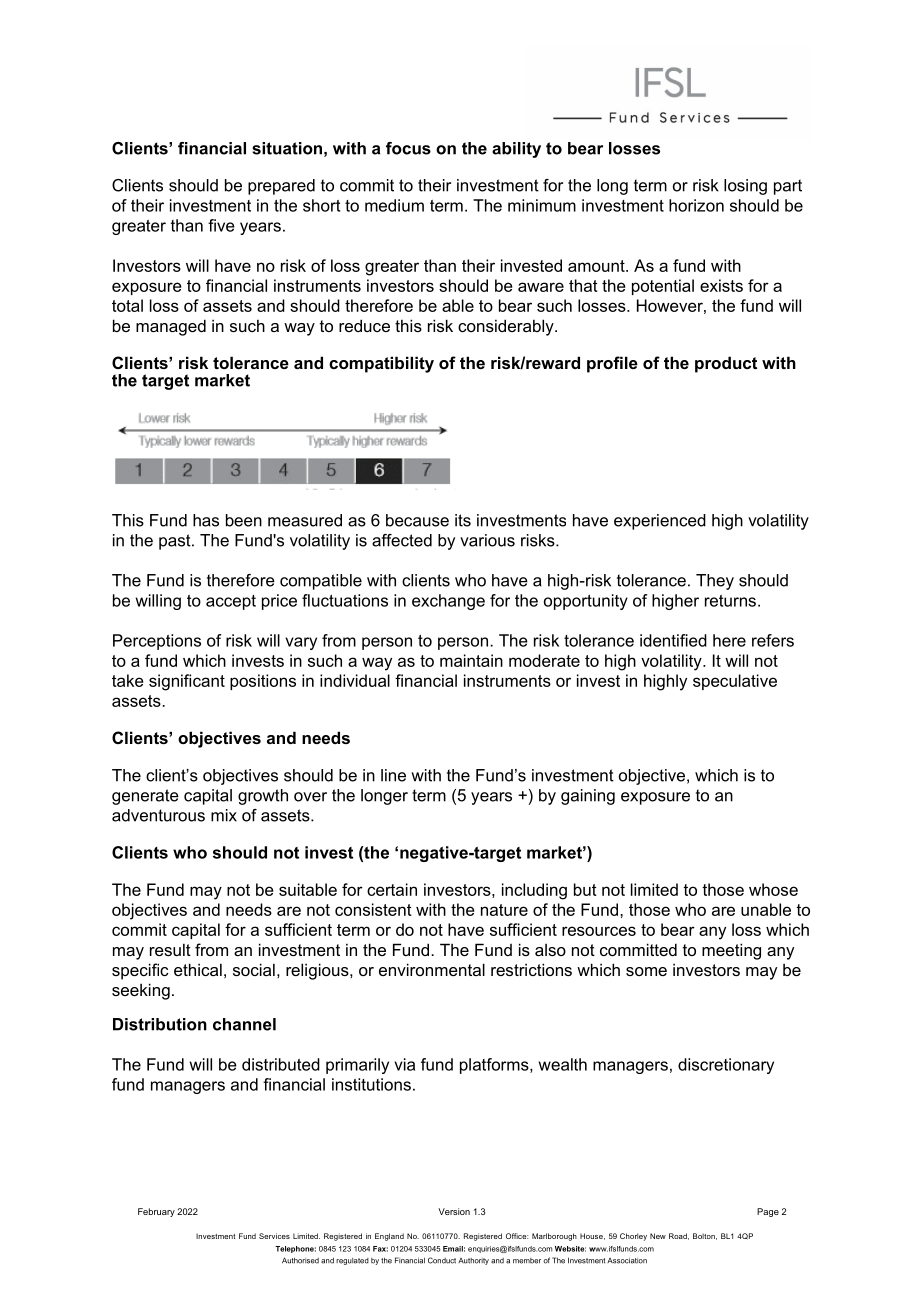 This screenshot has width=924, height=1308. Describe the element at coordinates (408, 148) in the screenshot. I see `focus` at that location.
